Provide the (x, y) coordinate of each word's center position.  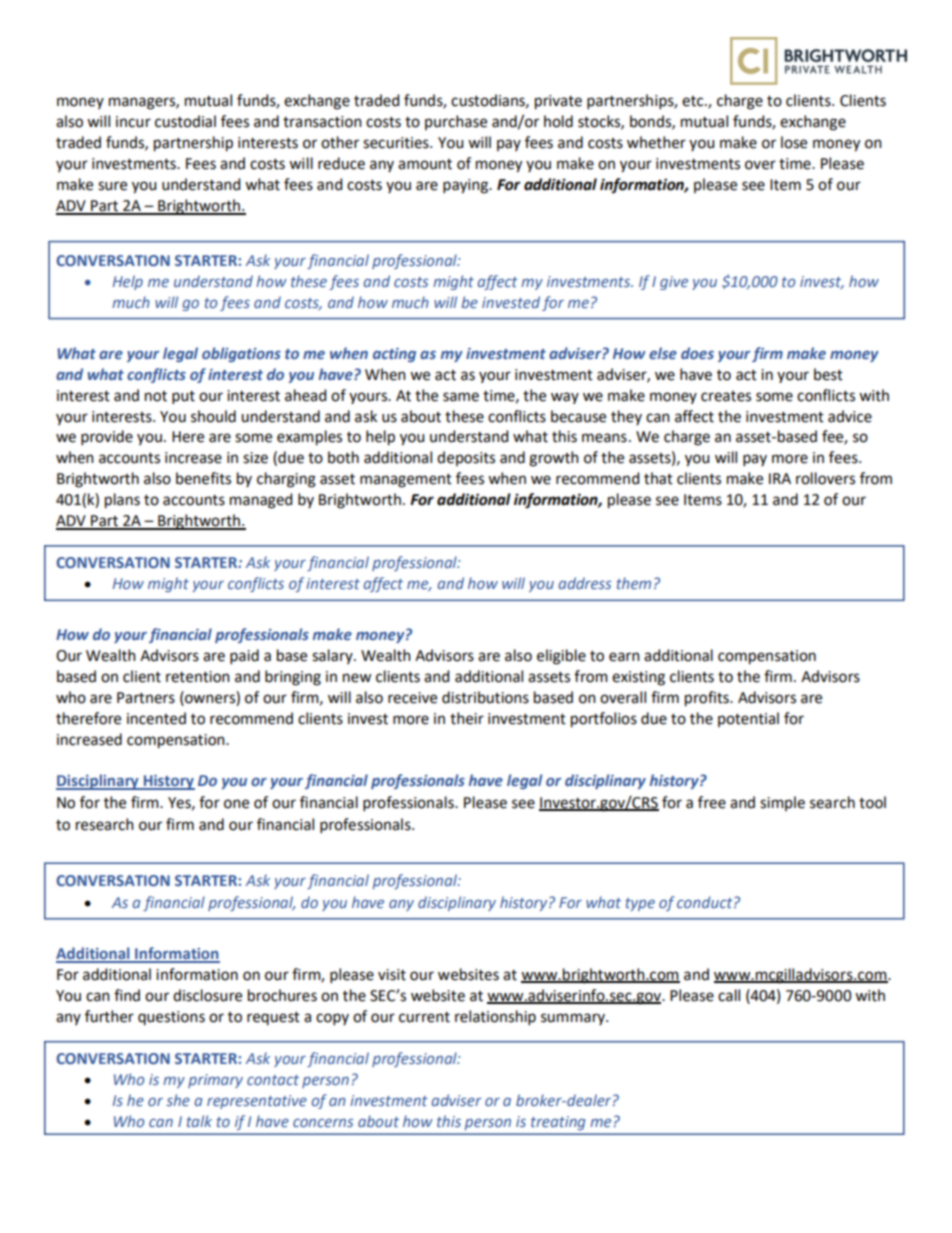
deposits (466, 458)
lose (794, 142)
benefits (203, 478)
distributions (485, 697)
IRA (780, 478)
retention (198, 677)
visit (392, 975)
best (828, 374)
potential (748, 719)
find (127, 995)
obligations (241, 354)
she (178, 1100)
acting (394, 355)
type (640, 904)
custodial (185, 121)
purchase (456, 122)
